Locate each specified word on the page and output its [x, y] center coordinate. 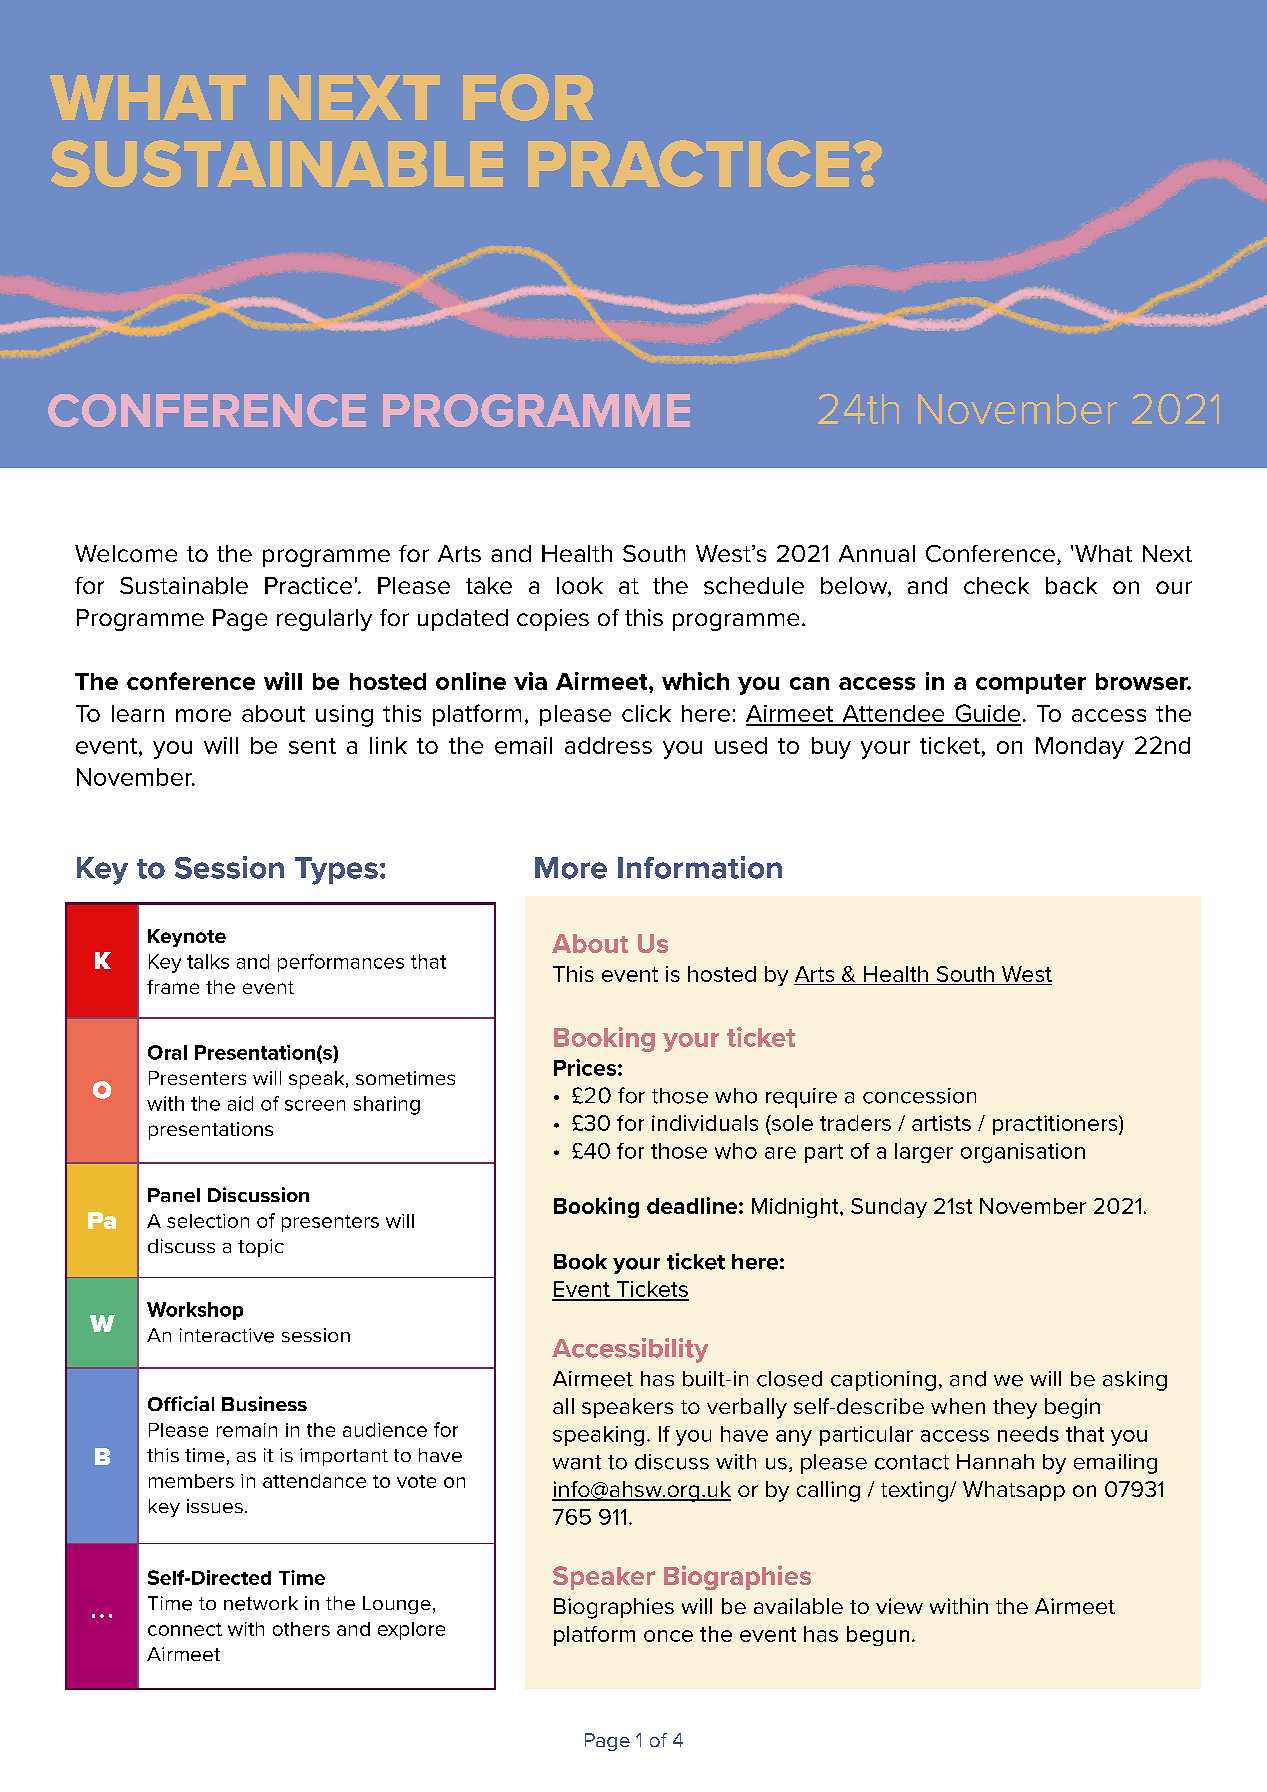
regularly [324, 620]
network [261, 1603]
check [996, 585]
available [798, 1606]
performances [341, 963]
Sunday [889, 1208]
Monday [1080, 748]
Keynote [187, 938]
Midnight [796, 1208]
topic [261, 1248]
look [580, 585]
